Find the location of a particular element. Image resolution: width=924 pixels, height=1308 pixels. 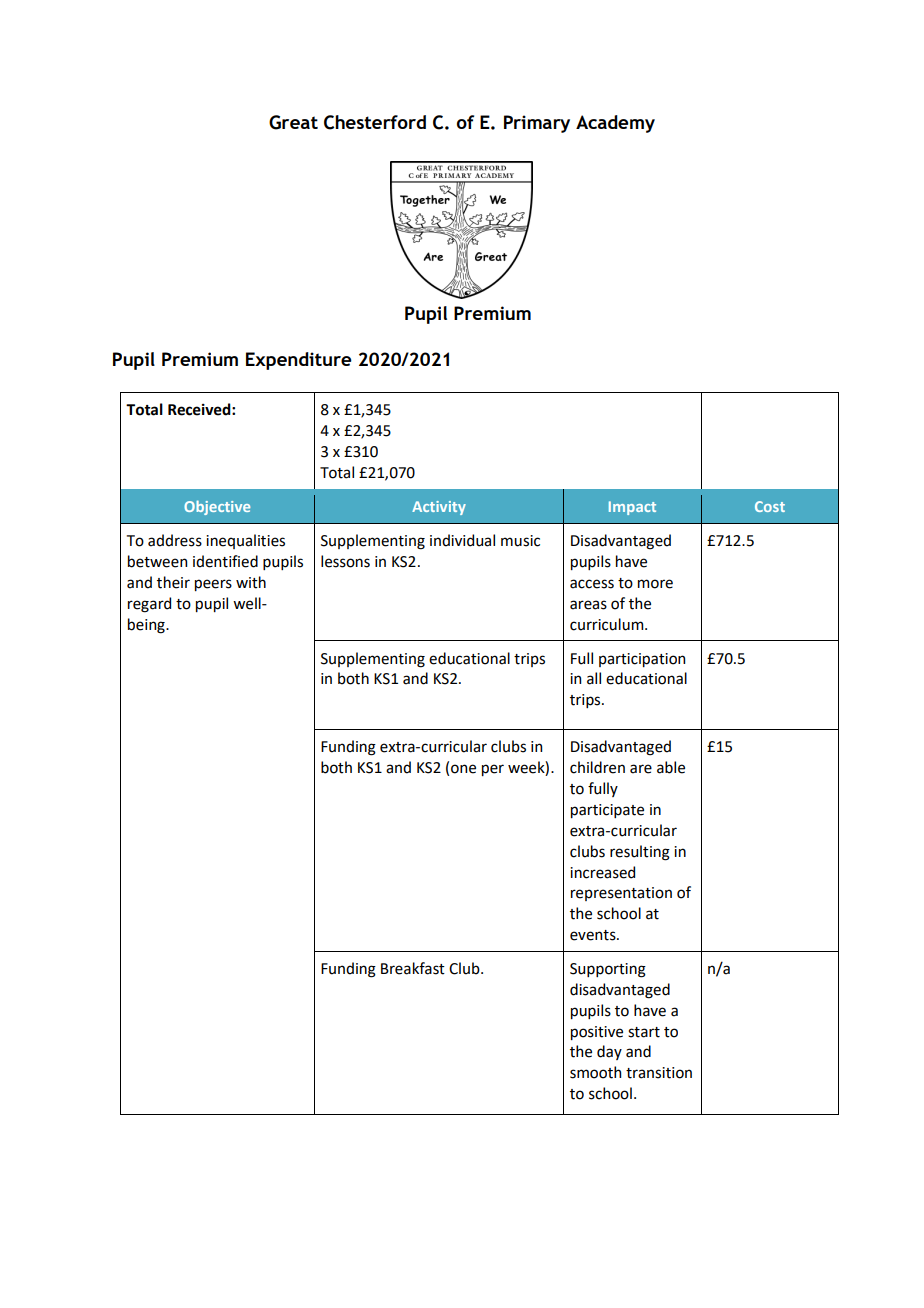

positive is located at coordinates (597, 1033).
